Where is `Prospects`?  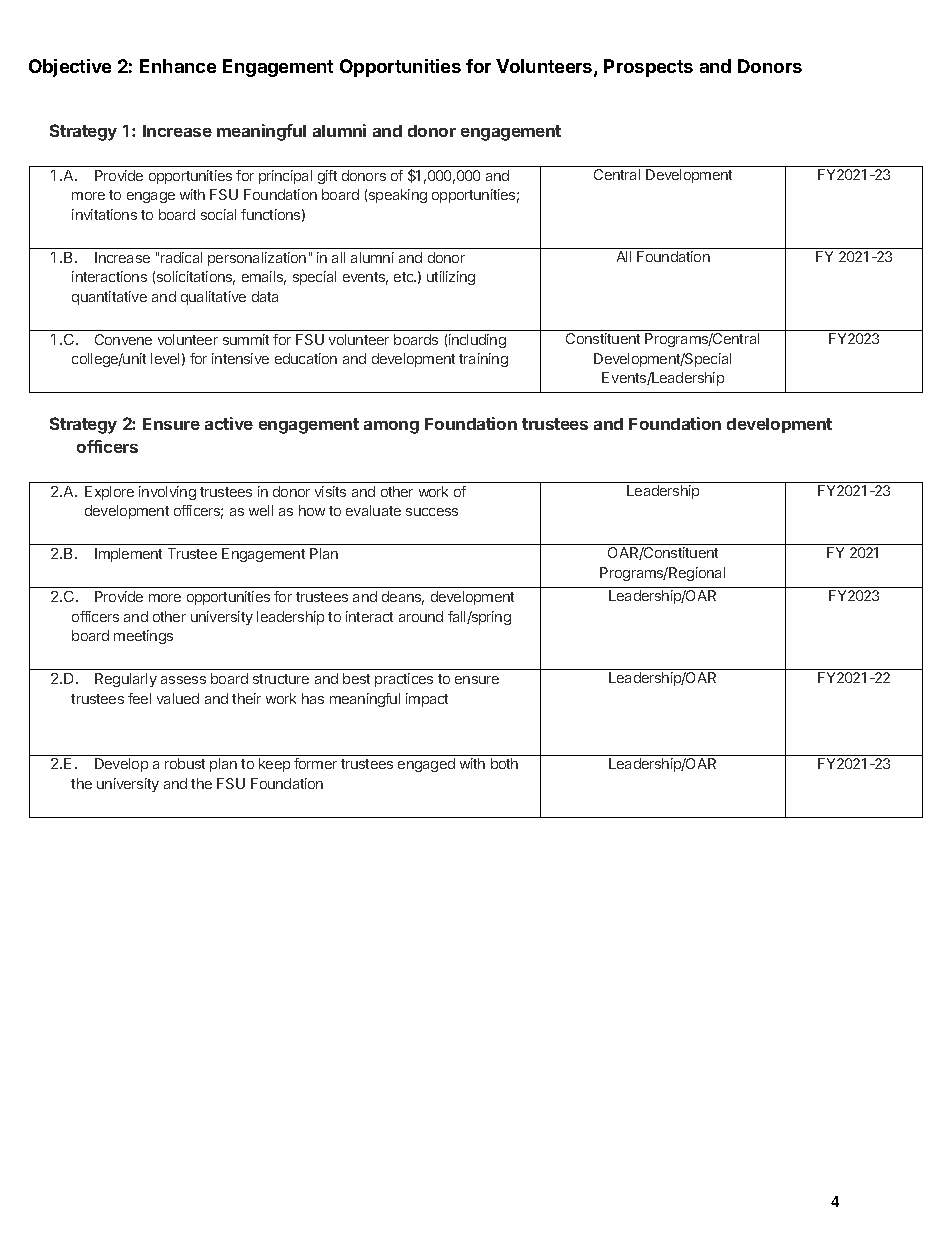
Prospects is located at coordinates (648, 68).
